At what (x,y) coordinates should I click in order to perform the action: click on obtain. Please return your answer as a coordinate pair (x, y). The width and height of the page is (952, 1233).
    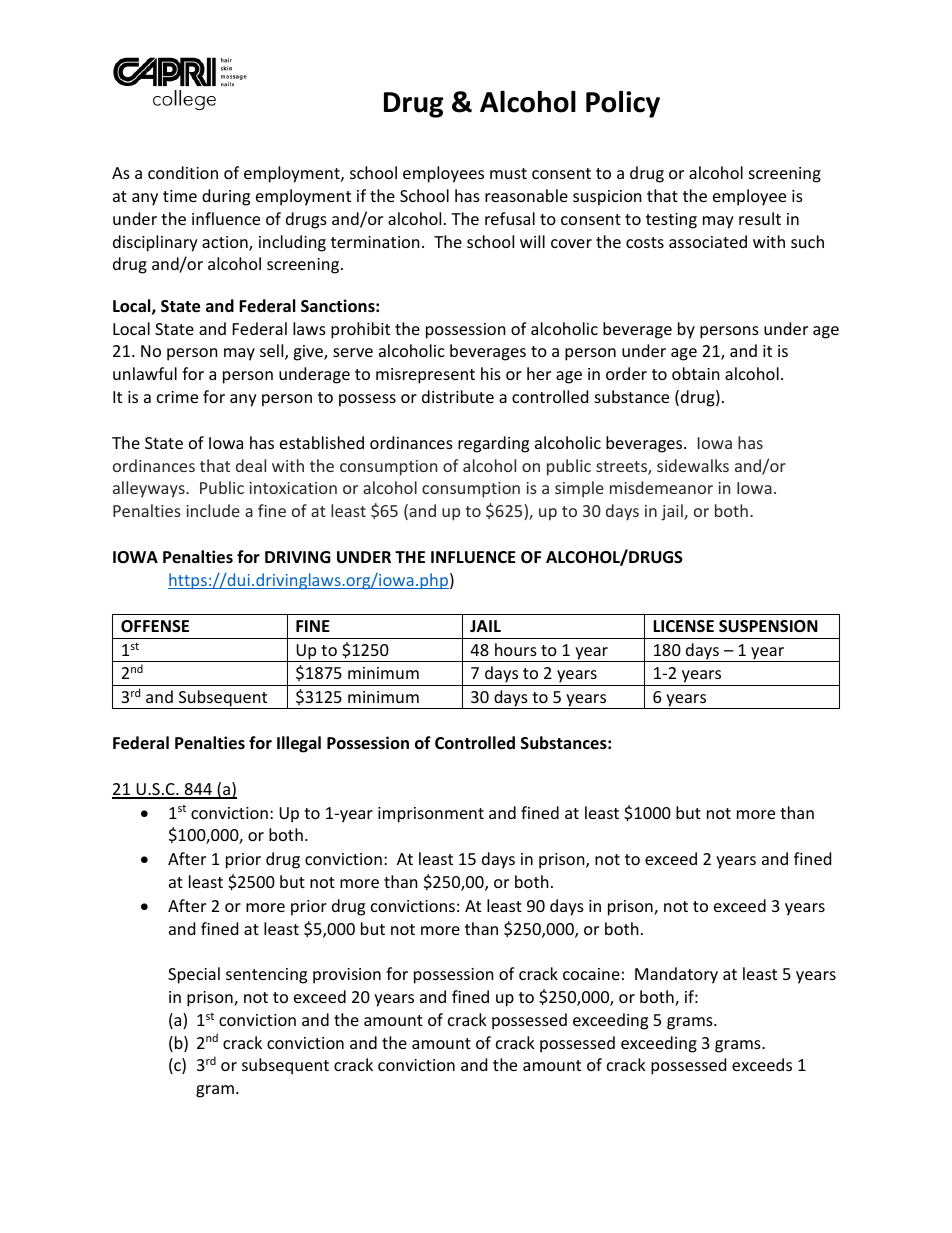
    Looking at the image, I should click on (696, 373).
